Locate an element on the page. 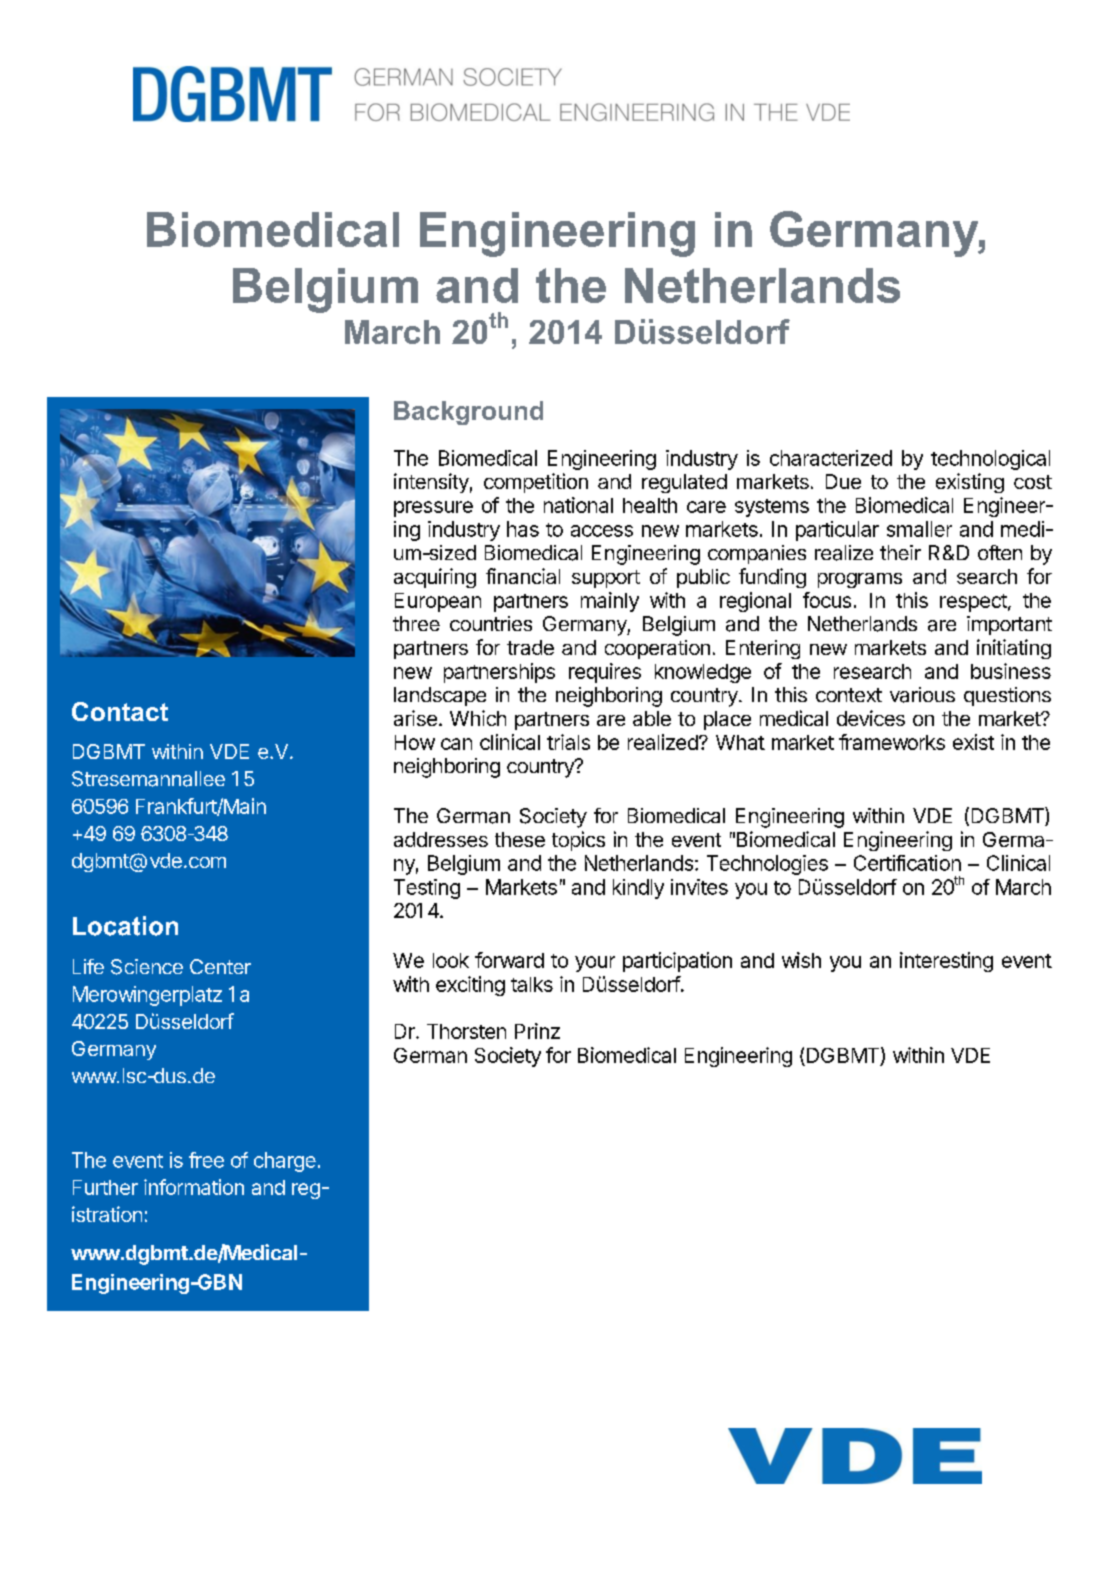  Background is located at coordinates (468, 413).
